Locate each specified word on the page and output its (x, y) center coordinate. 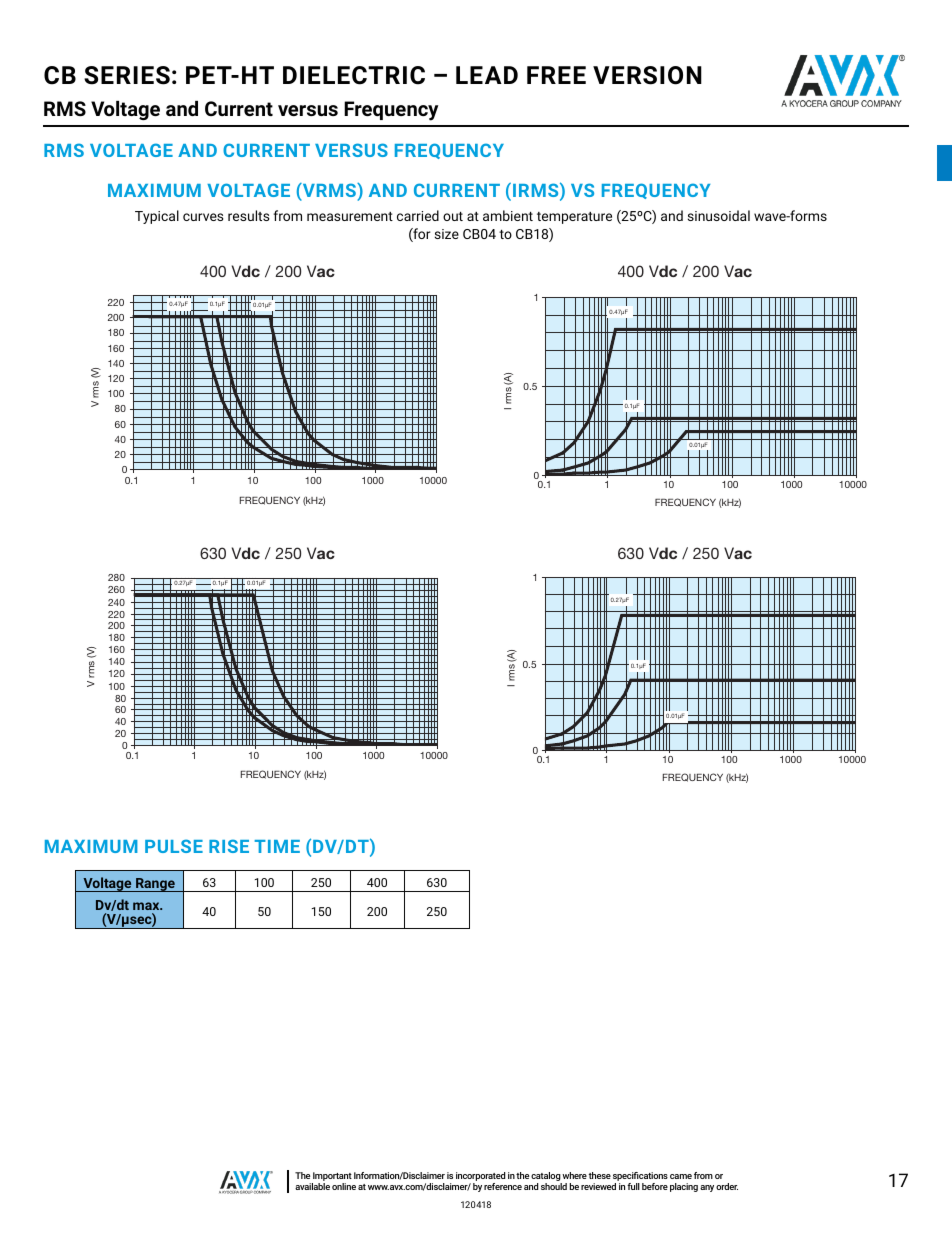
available (312, 1186)
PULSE (174, 846)
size (447, 234)
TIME (277, 846)
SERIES (127, 75)
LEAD (487, 75)
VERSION (647, 75)
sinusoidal (719, 215)
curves (203, 217)
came (681, 1176)
